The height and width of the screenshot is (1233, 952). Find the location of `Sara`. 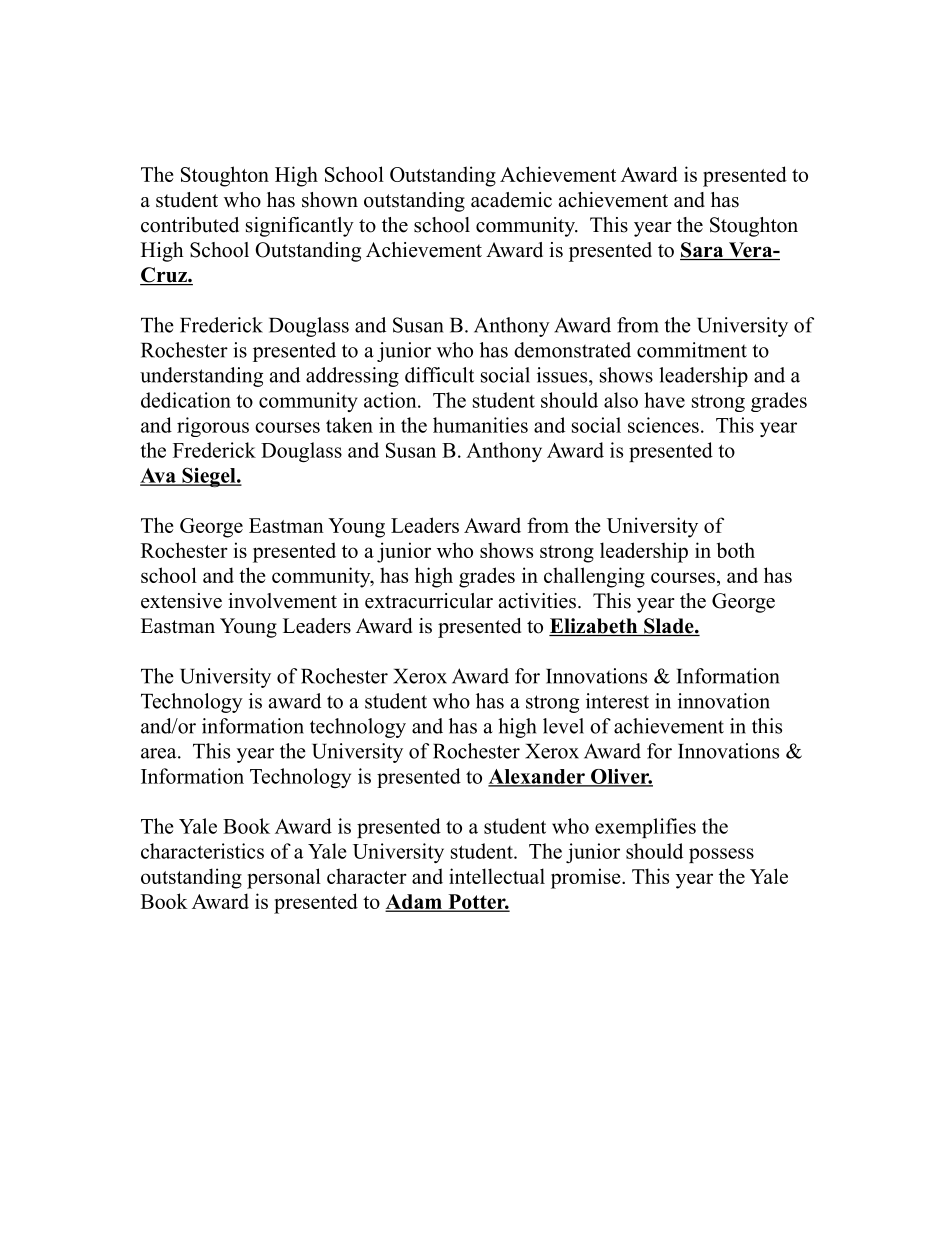

Sara is located at coordinates (703, 251).
